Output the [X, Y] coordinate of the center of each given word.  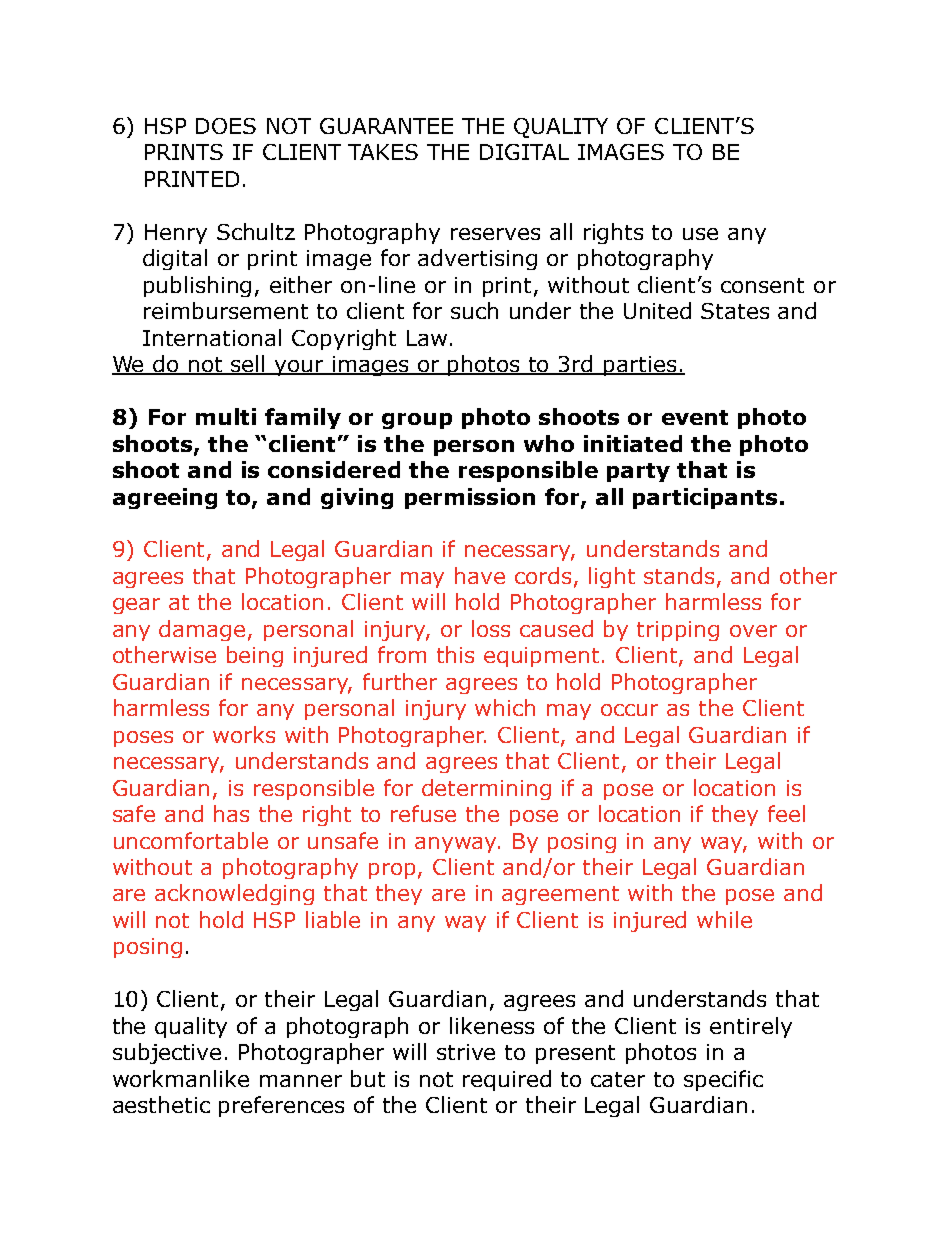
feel [786, 813]
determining [486, 789]
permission [470, 498]
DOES [226, 126]
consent [762, 285]
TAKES [383, 152]
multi [226, 416]
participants [705, 498]
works [244, 734]
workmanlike [181, 1078]
